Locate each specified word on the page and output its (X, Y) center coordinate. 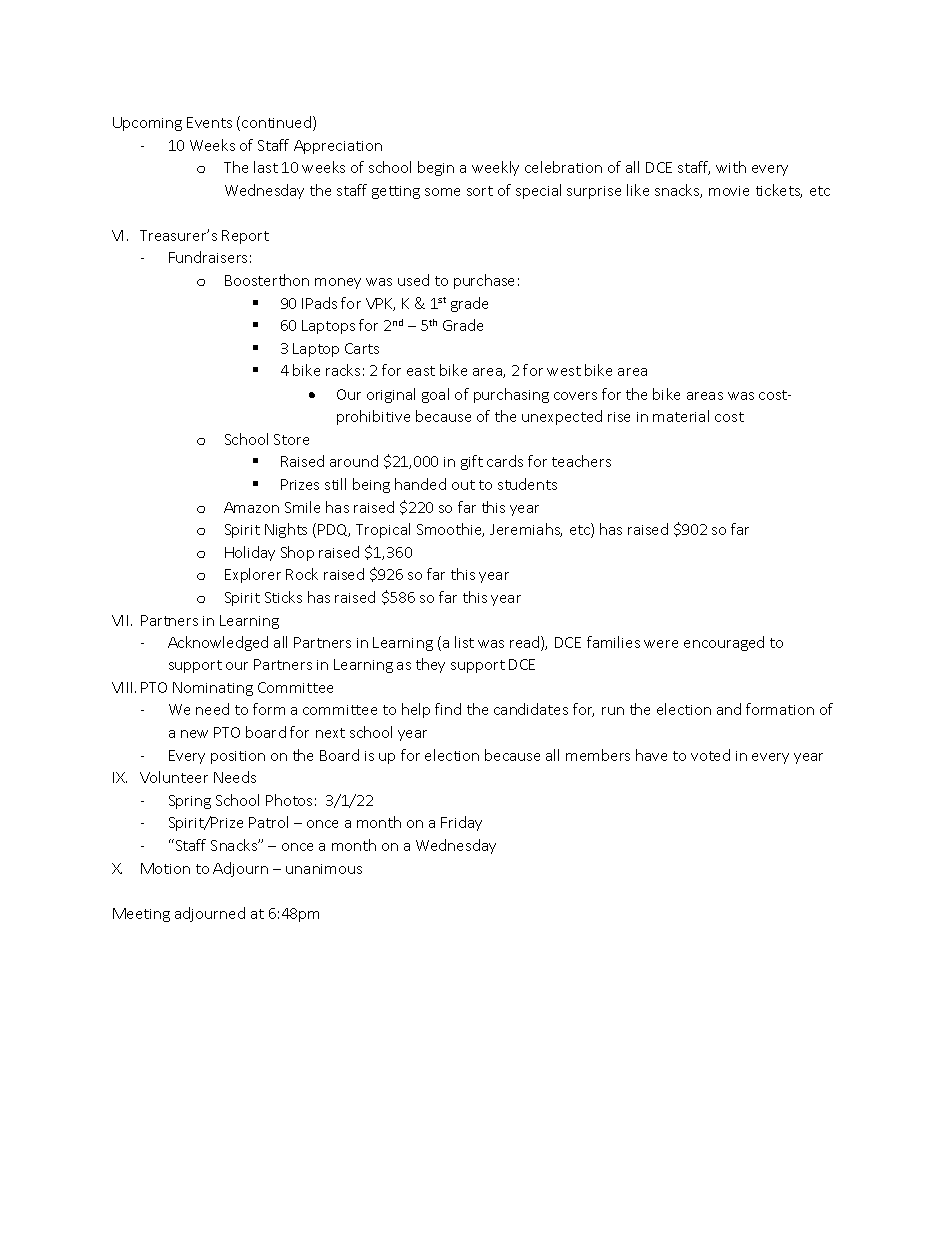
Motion (165, 868)
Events (209, 122)
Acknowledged (218, 643)
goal (435, 395)
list (464, 642)
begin (436, 168)
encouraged (724, 643)
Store (291, 439)
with (731, 167)
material (681, 416)
